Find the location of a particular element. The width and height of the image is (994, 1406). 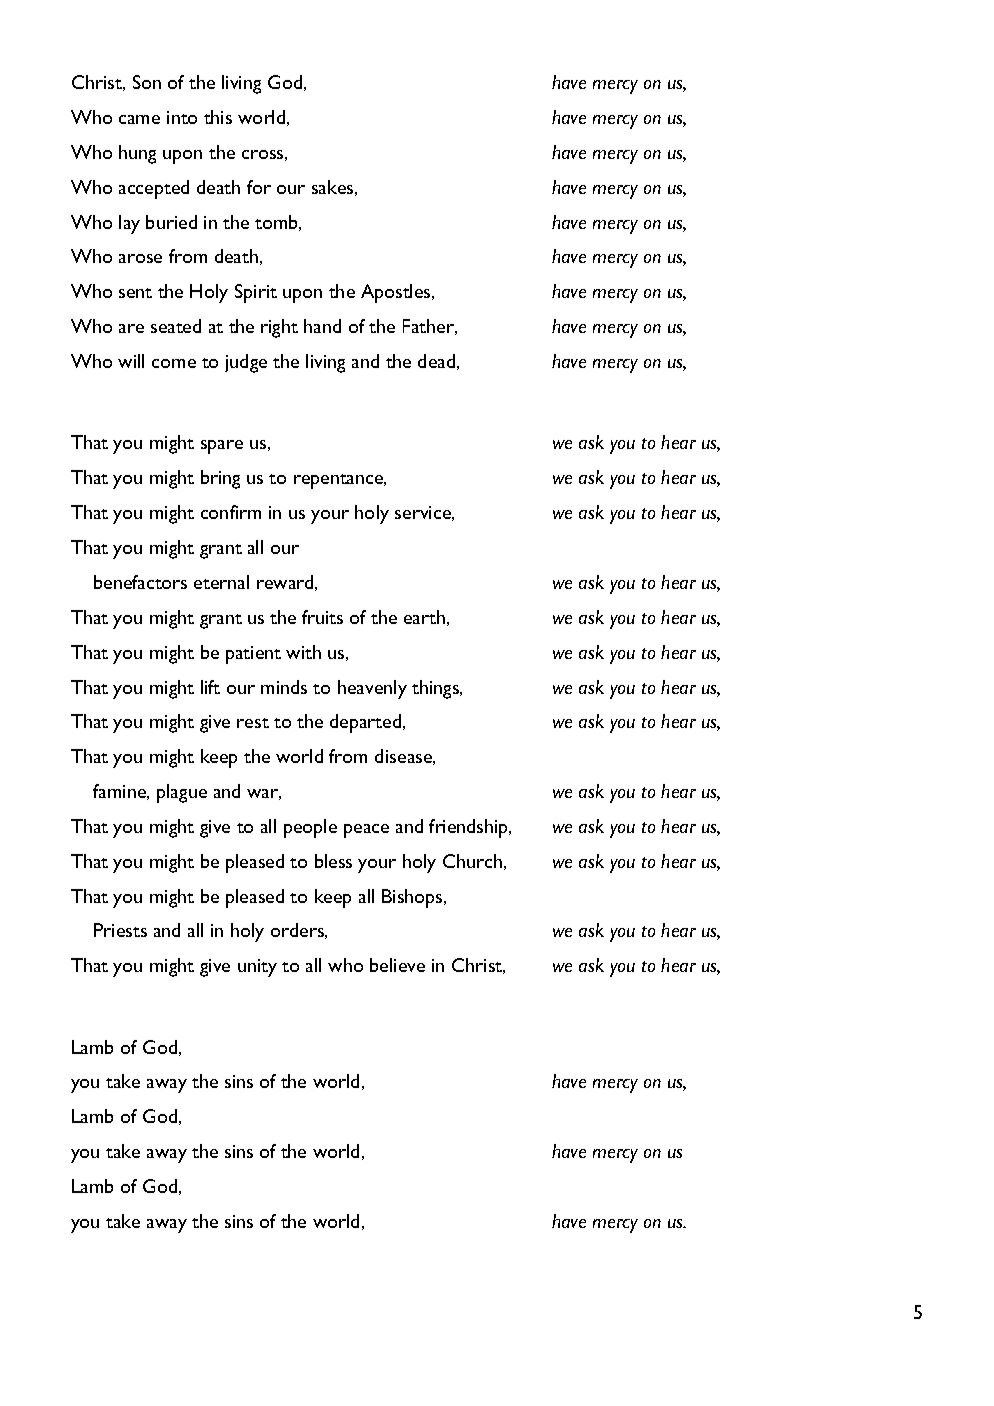

Apostles is located at coordinates (397, 293).
